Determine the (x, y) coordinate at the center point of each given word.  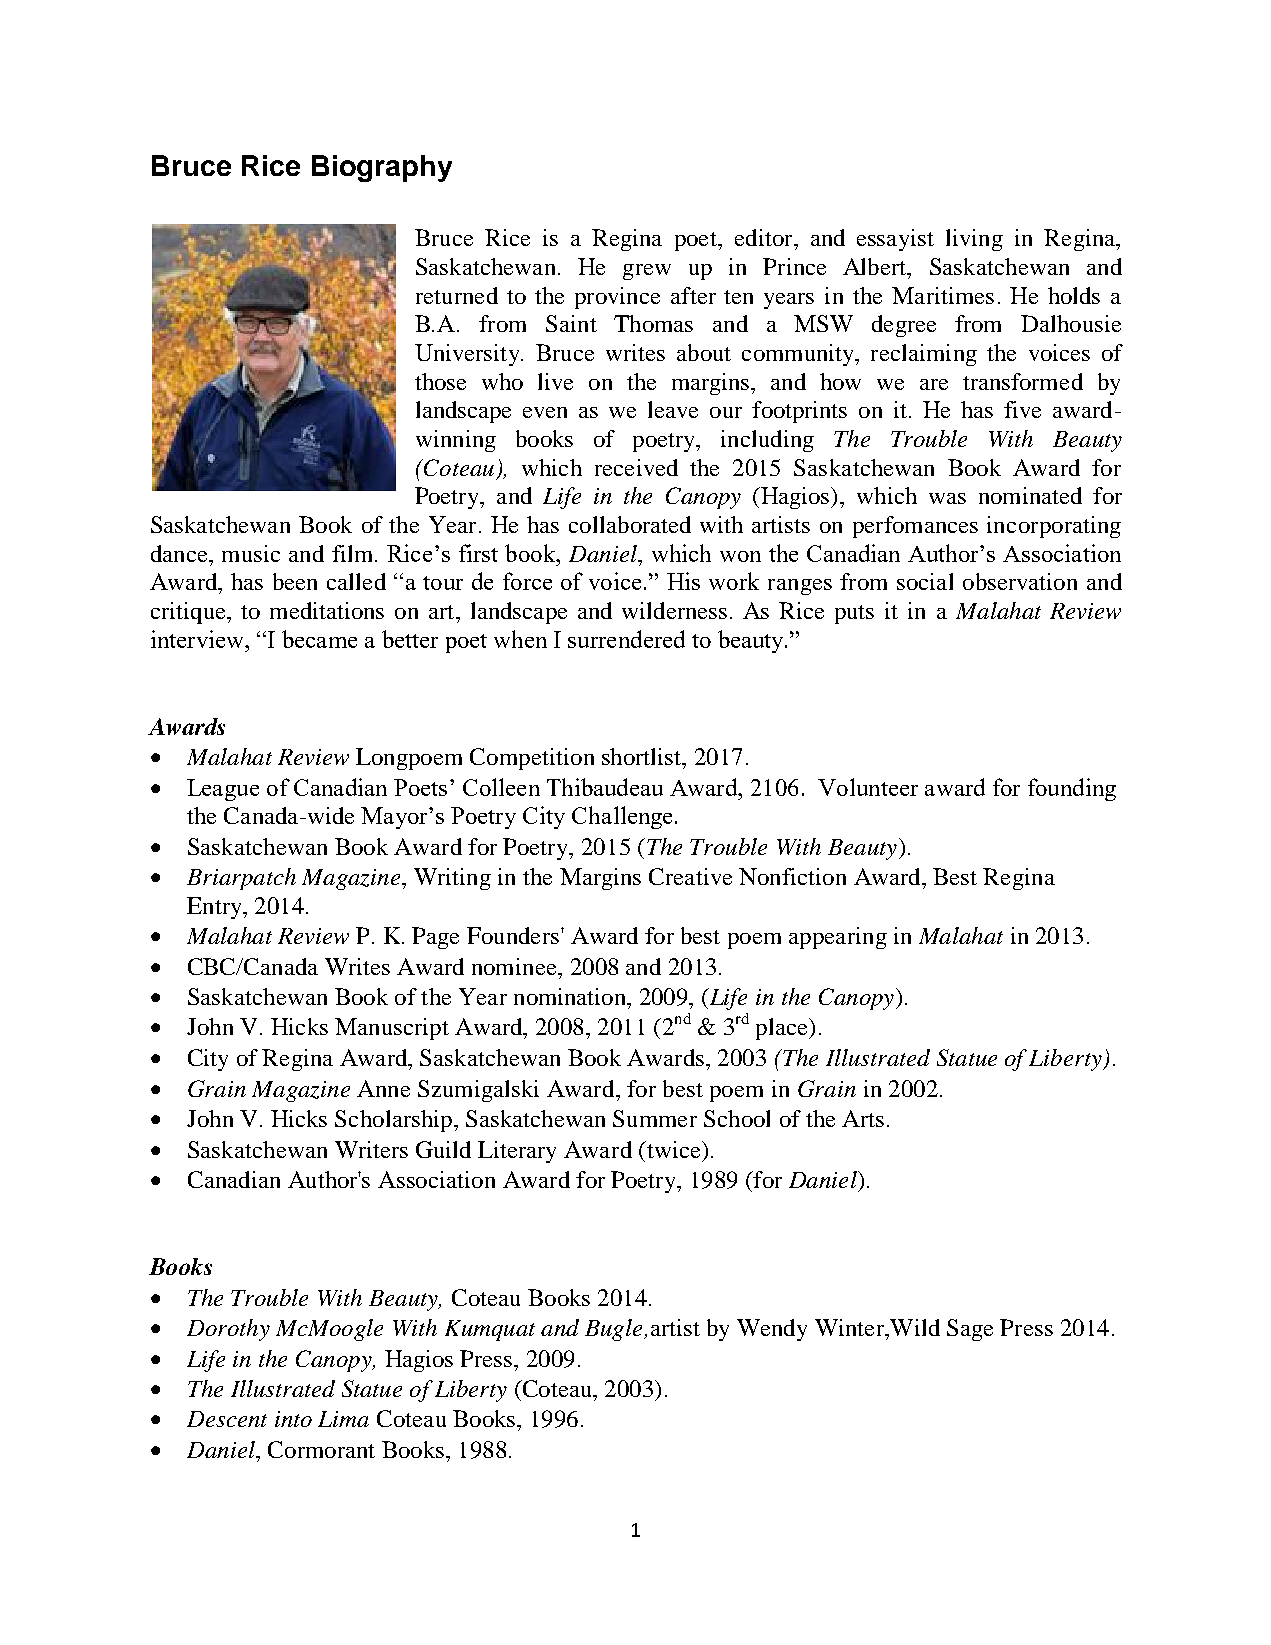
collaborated (630, 524)
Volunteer (868, 787)
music (251, 553)
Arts (863, 1118)
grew (647, 272)
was (947, 498)
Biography (382, 168)
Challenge (622, 817)
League (223, 790)
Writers (371, 1149)
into (293, 1419)
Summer (655, 1118)
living (974, 240)
